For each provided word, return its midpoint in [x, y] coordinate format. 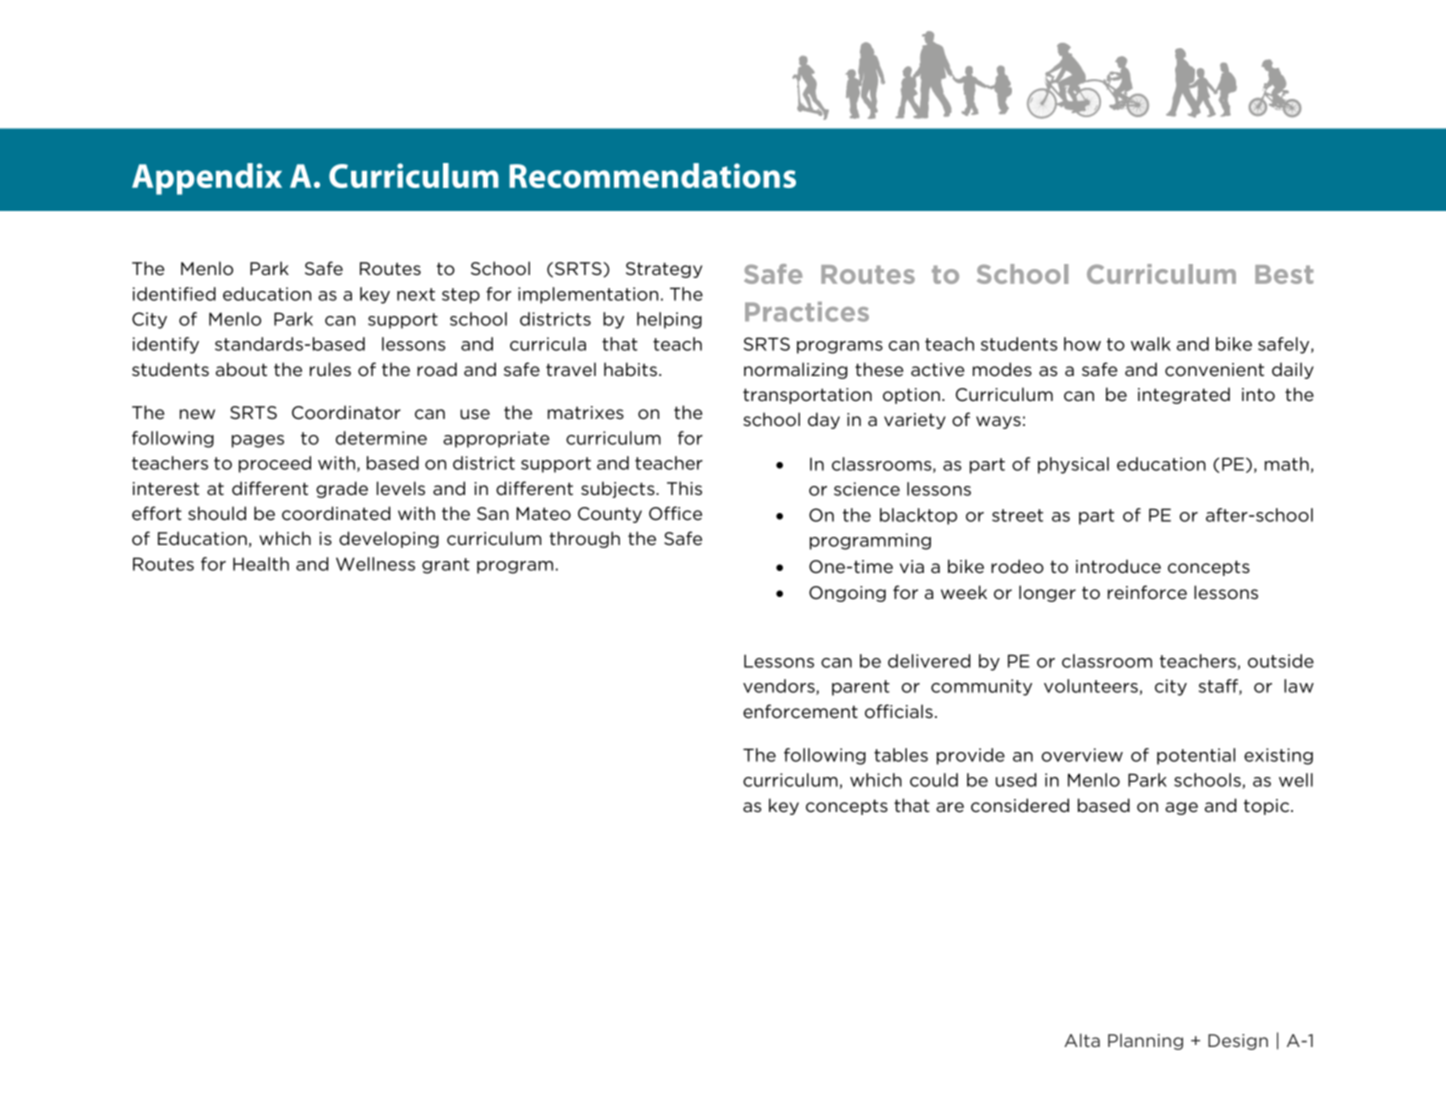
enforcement [800, 711]
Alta [1082, 1040]
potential [1196, 756]
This [684, 488]
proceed [275, 464]
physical [1073, 465]
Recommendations [652, 175]
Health [261, 564]
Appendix [207, 179]
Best [1284, 274]
